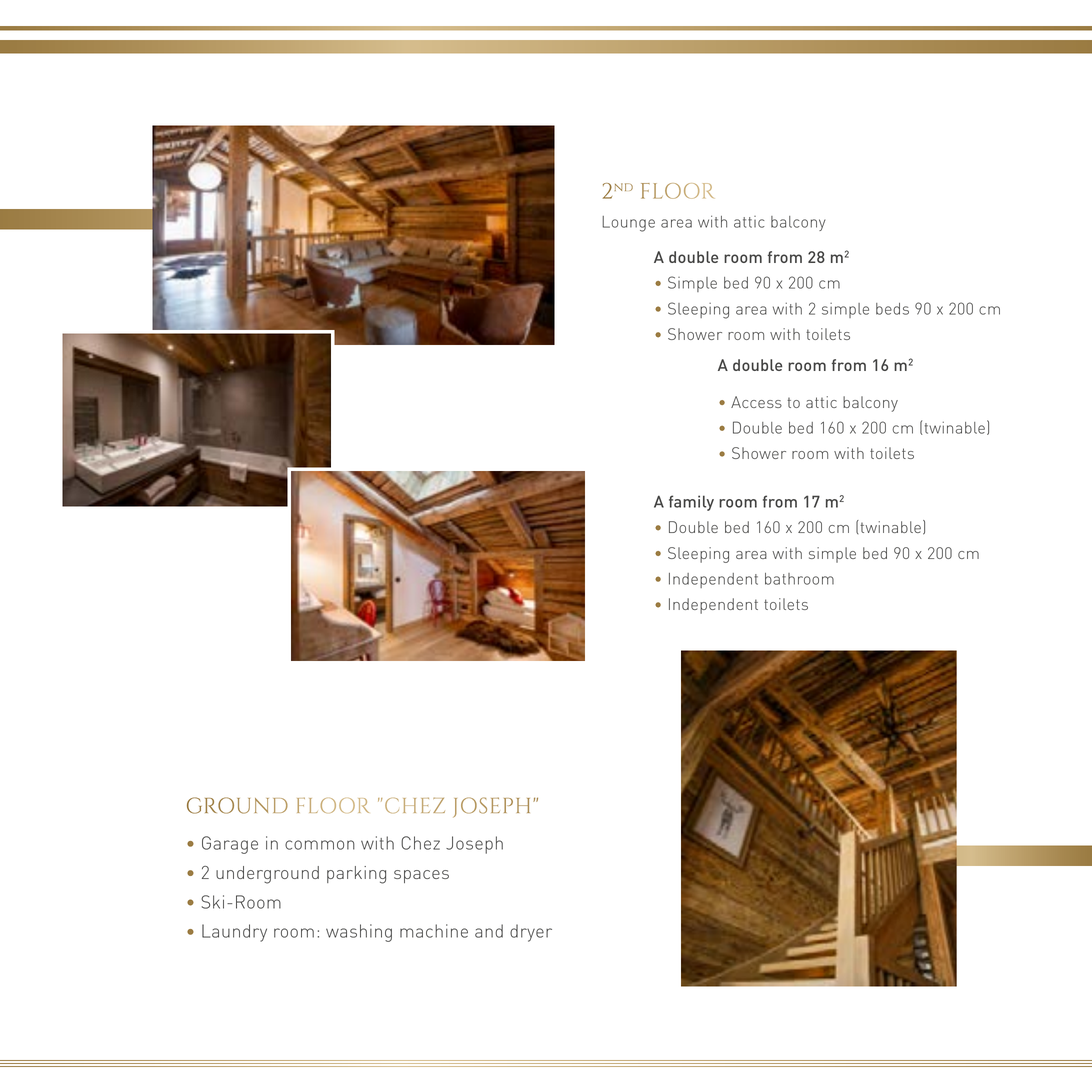 The width and height of the page is (1092, 1092). What do you see at coordinates (691, 503) in the page?
I see `family` at bounding box center [691, 503].
